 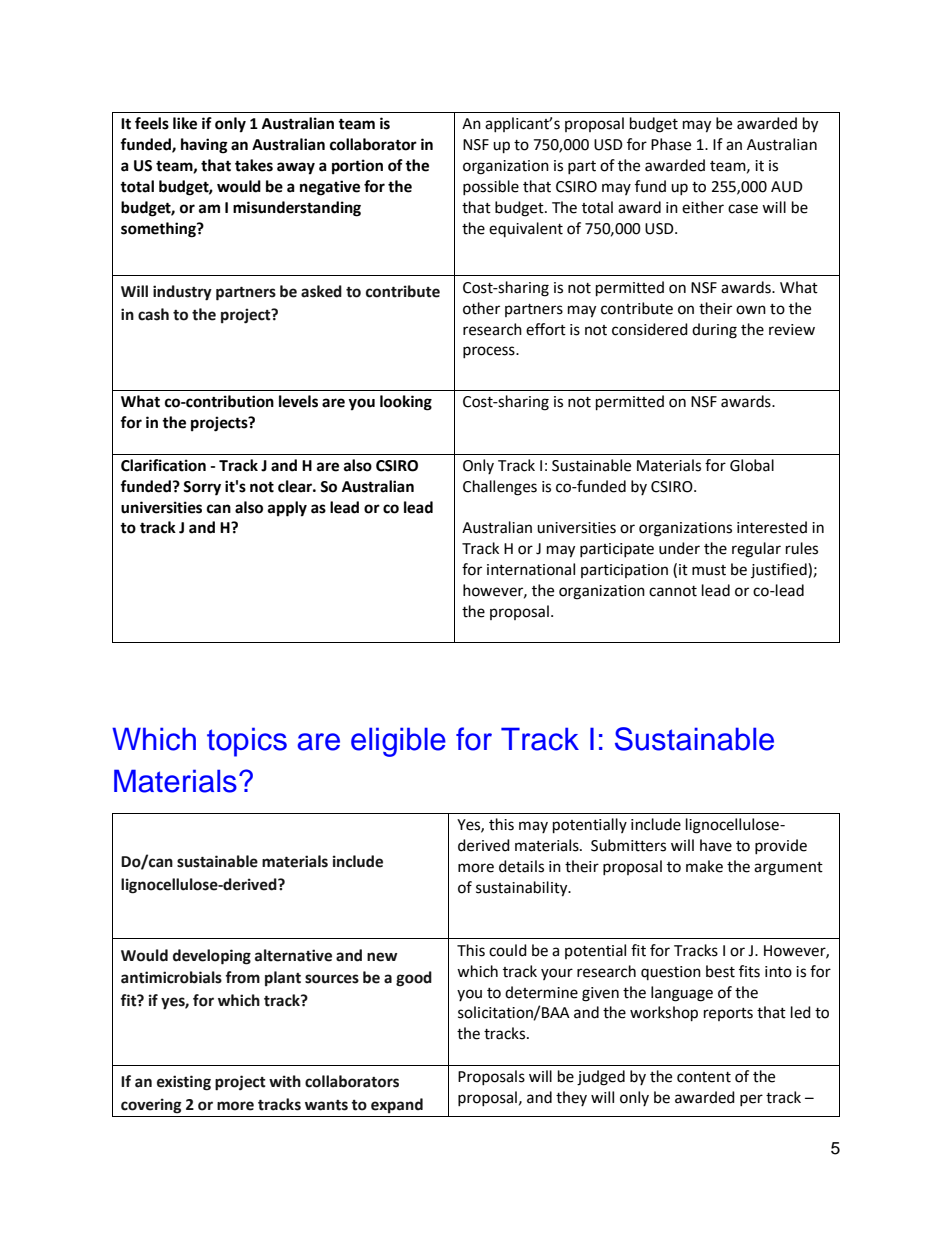 What do you see at coordinates (704, 1077) in the screenshot?
I see `content` at bounding box center [704, 1077].
